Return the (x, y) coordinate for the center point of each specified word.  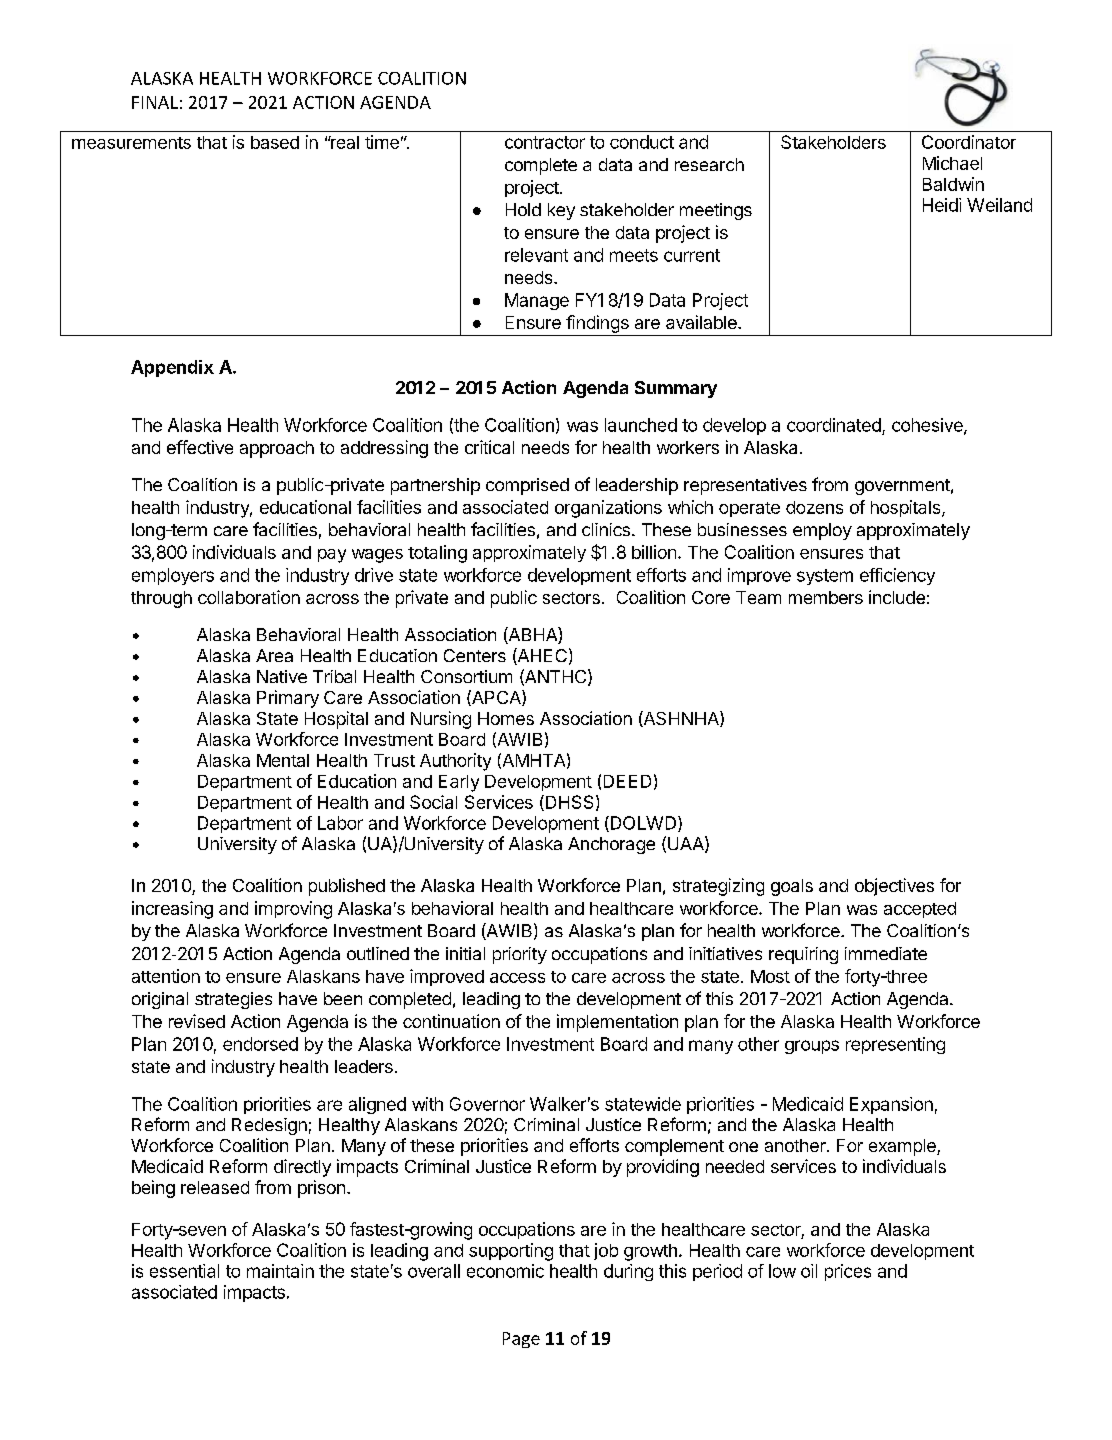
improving (293, 910)
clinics (606, 529)
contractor (545, 142)
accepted (920, 910)
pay (332, 556)
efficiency (897, 576)
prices (848, 1272)
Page (521, 1340)
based (275, 142)
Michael (952, 163)
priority (520, 955)
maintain (280, 1271)
